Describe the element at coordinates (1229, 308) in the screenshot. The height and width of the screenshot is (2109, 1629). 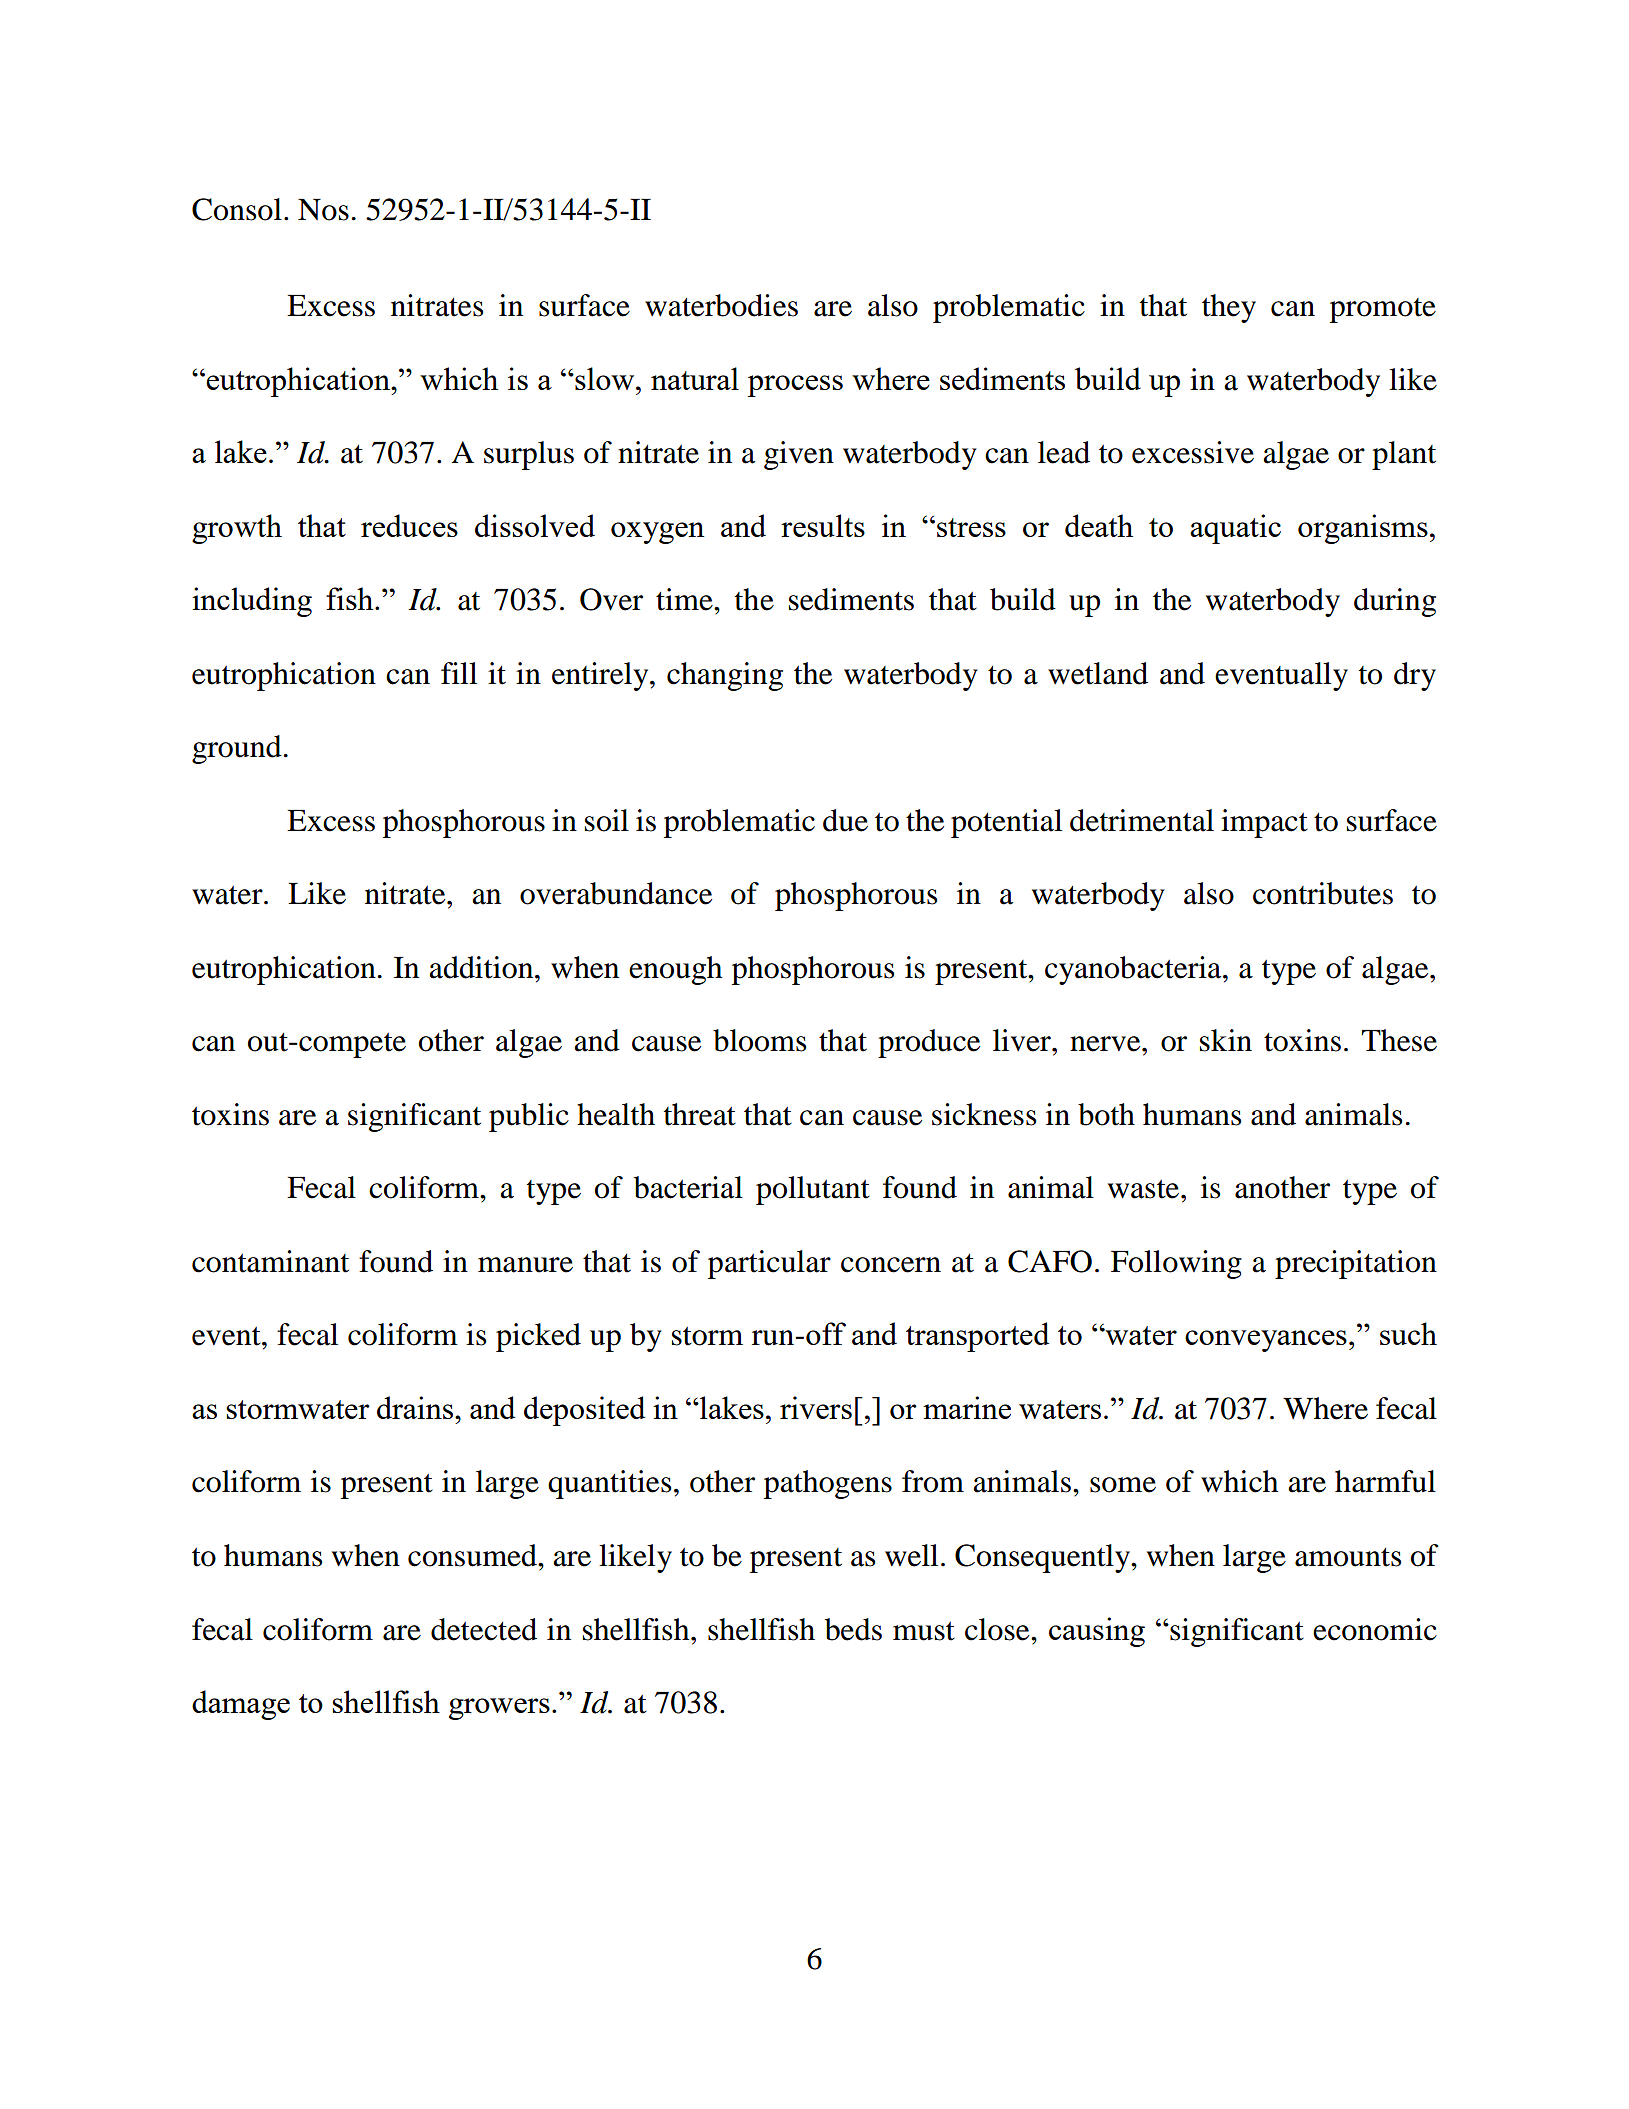
I see `they` at that location.
